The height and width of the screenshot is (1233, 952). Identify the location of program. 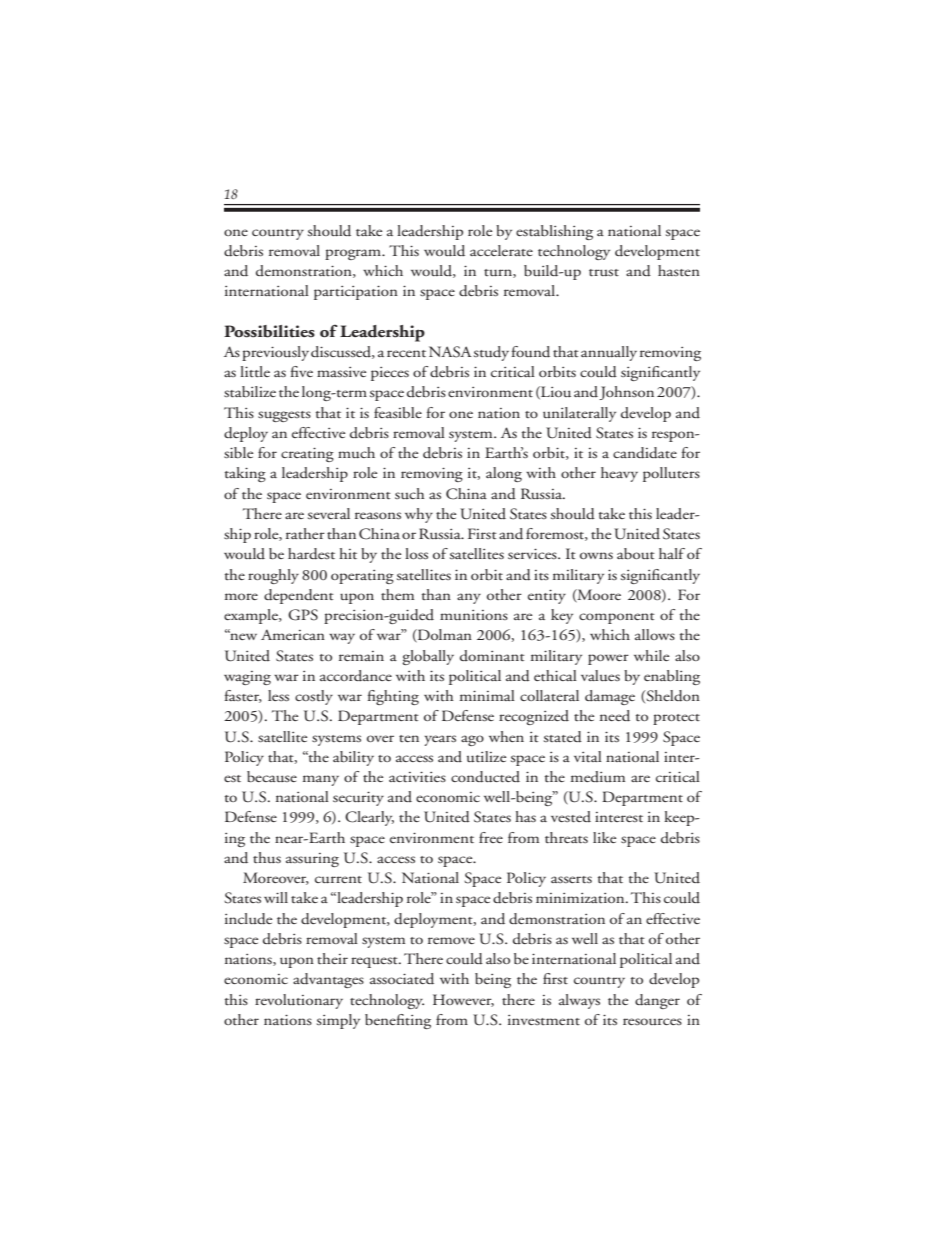
(354, 254).
